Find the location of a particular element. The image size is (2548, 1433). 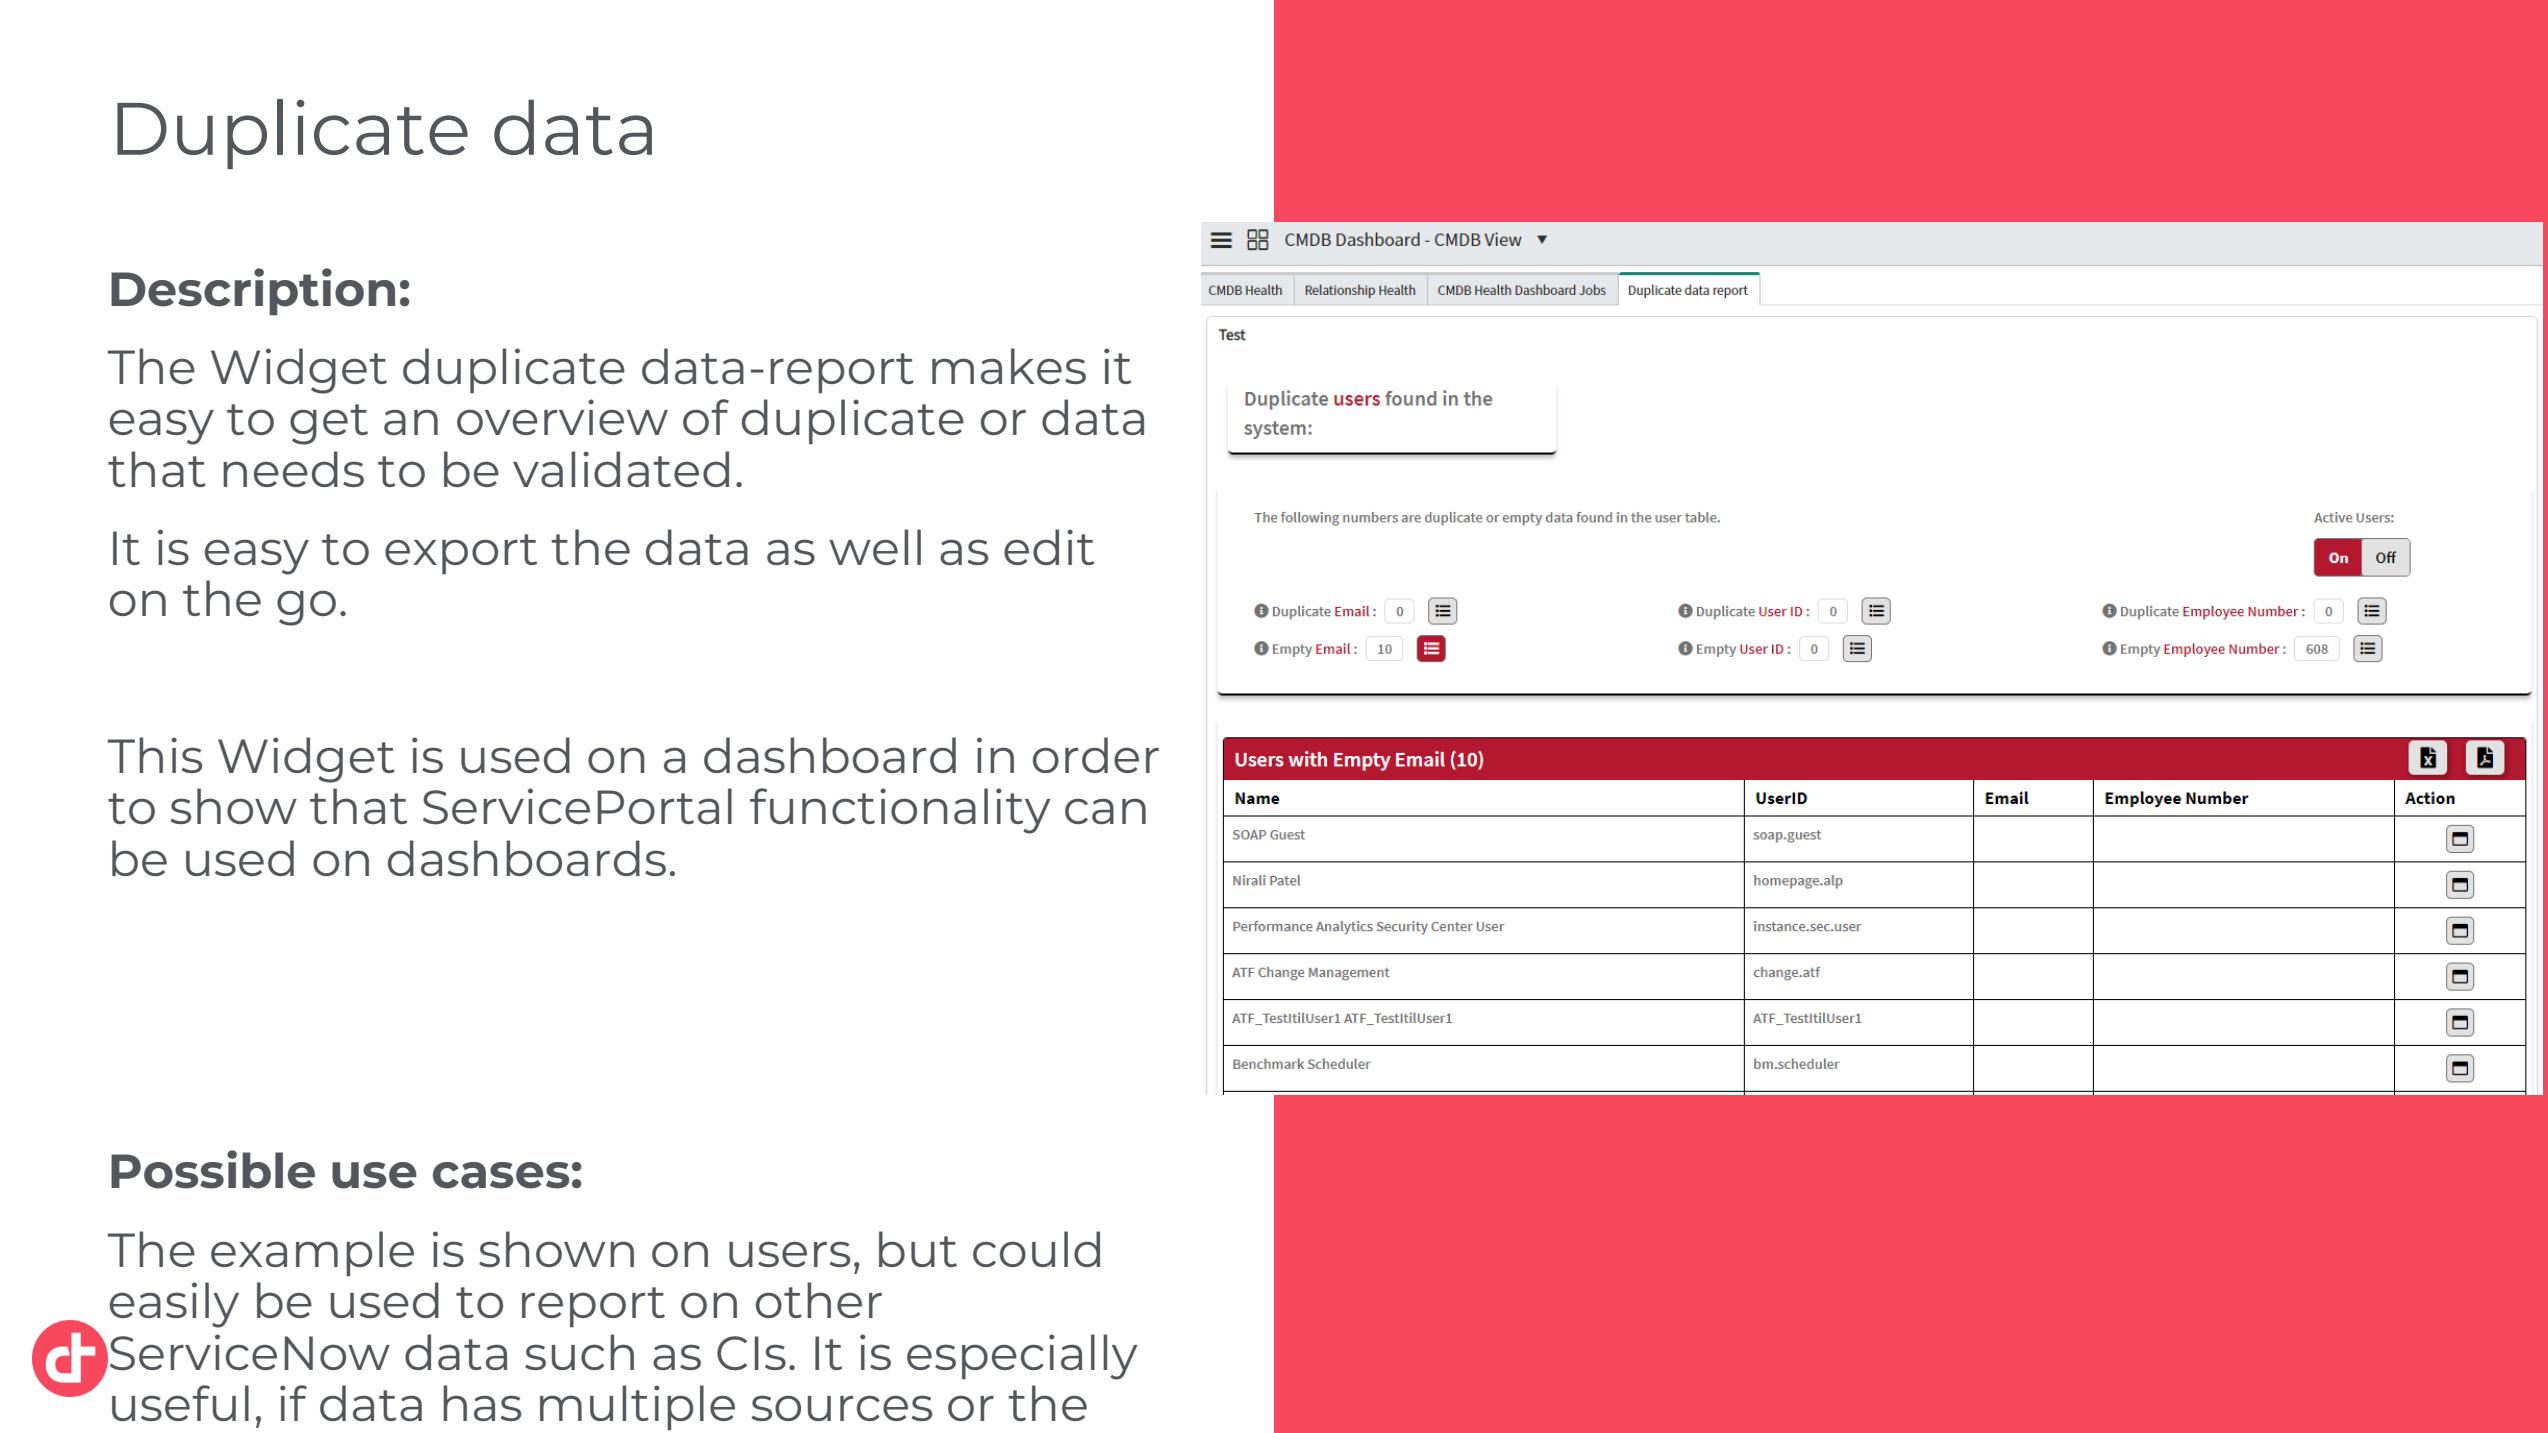

This is located at coordinates (155, 755).
